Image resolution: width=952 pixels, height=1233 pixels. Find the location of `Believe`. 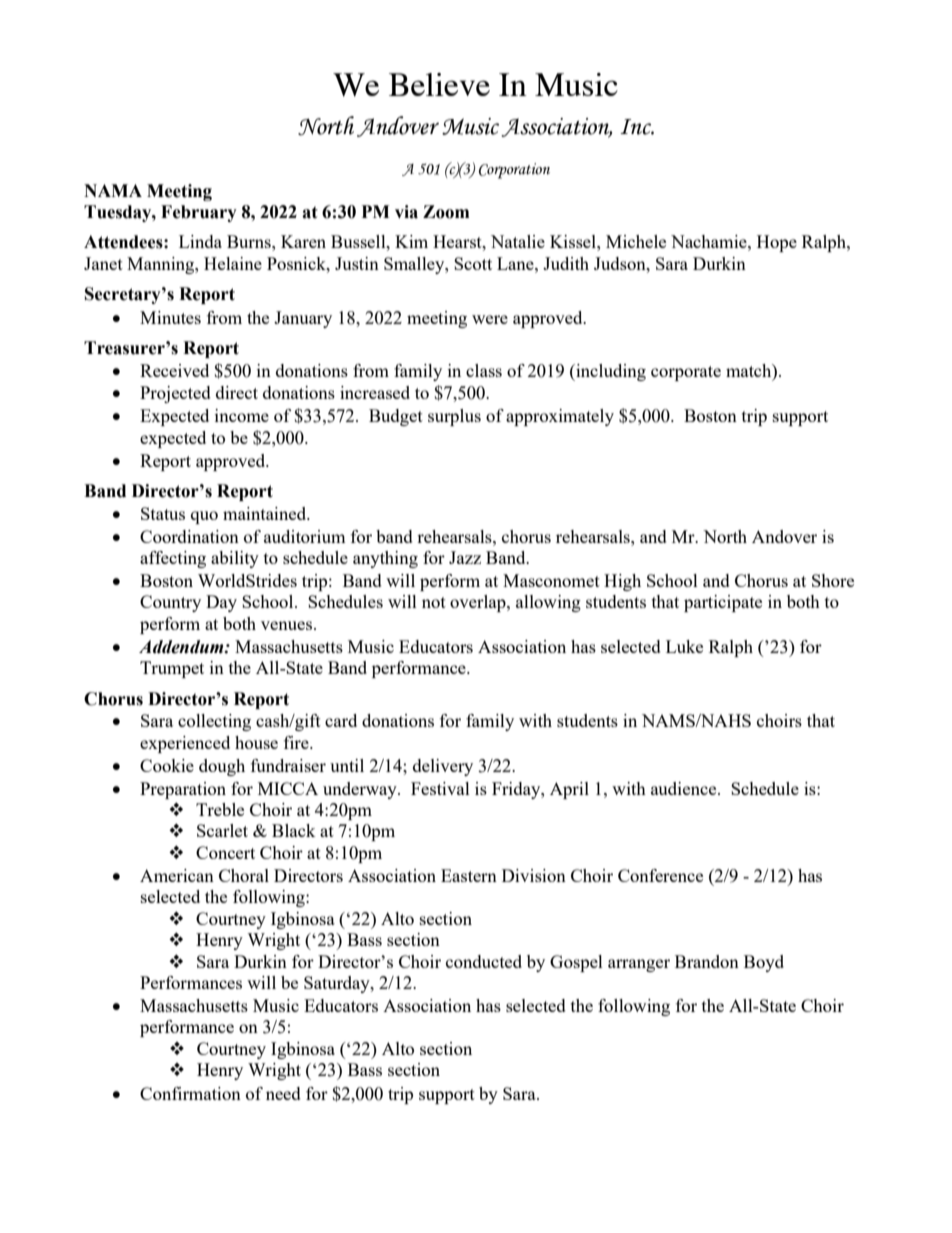

Believe is located at coordinates (439, 84).
